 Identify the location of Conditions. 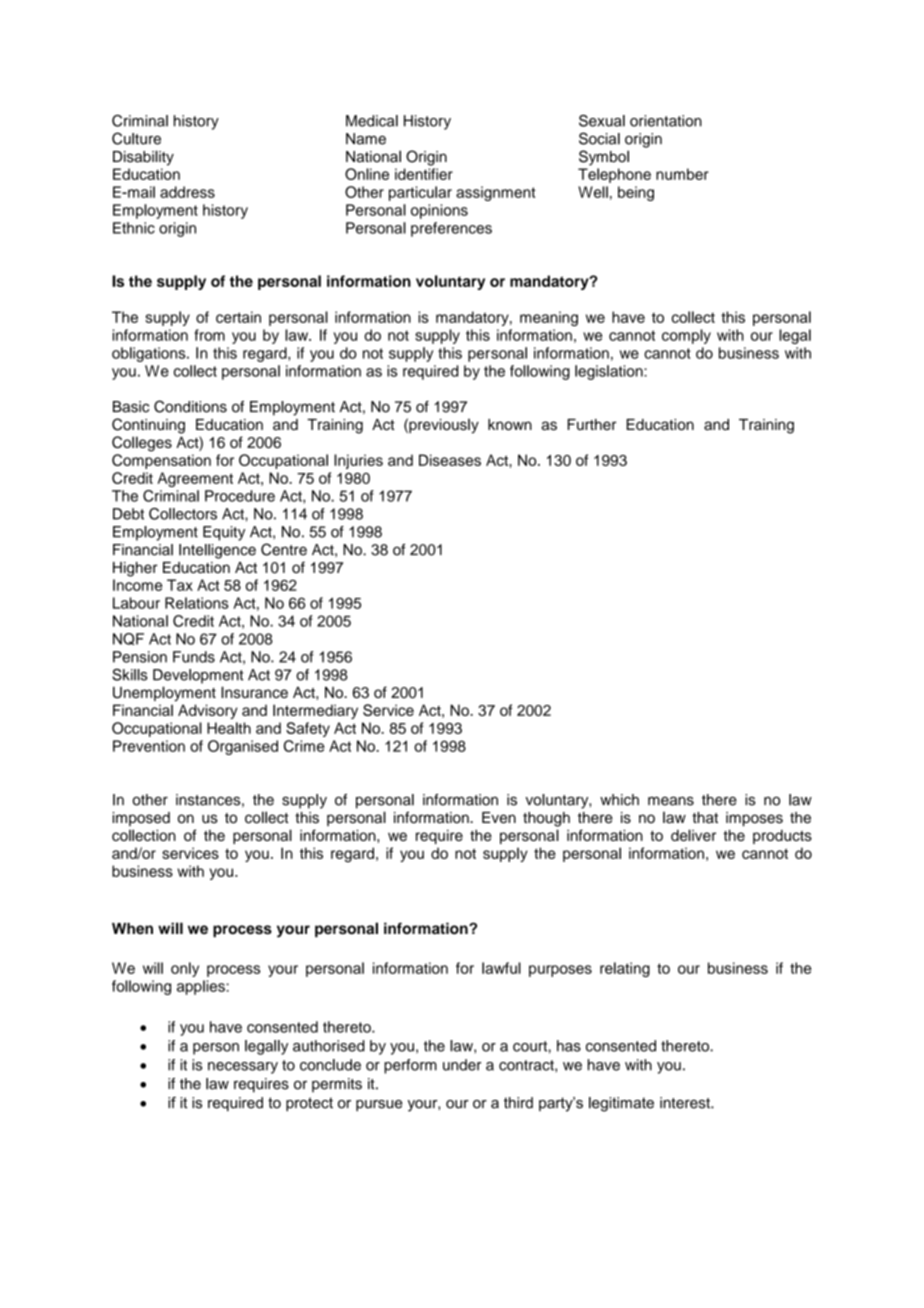
(190, 406).
